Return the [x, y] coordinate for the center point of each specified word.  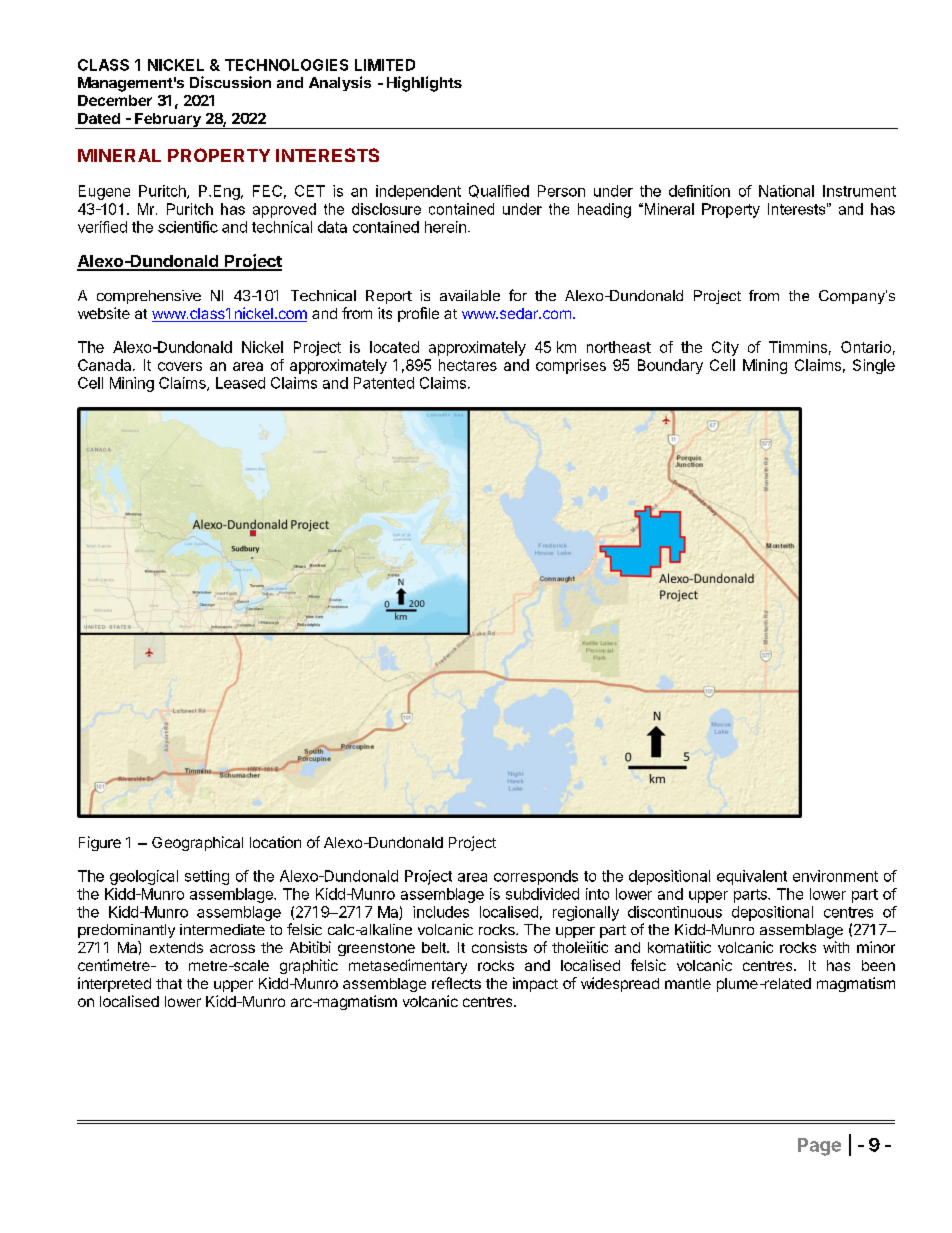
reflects [456, 983]
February [168, 121]
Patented [384, 383]
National [786, 191]
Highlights [424, 84]
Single [874, 366]
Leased [240, 383]
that [169, 983]
